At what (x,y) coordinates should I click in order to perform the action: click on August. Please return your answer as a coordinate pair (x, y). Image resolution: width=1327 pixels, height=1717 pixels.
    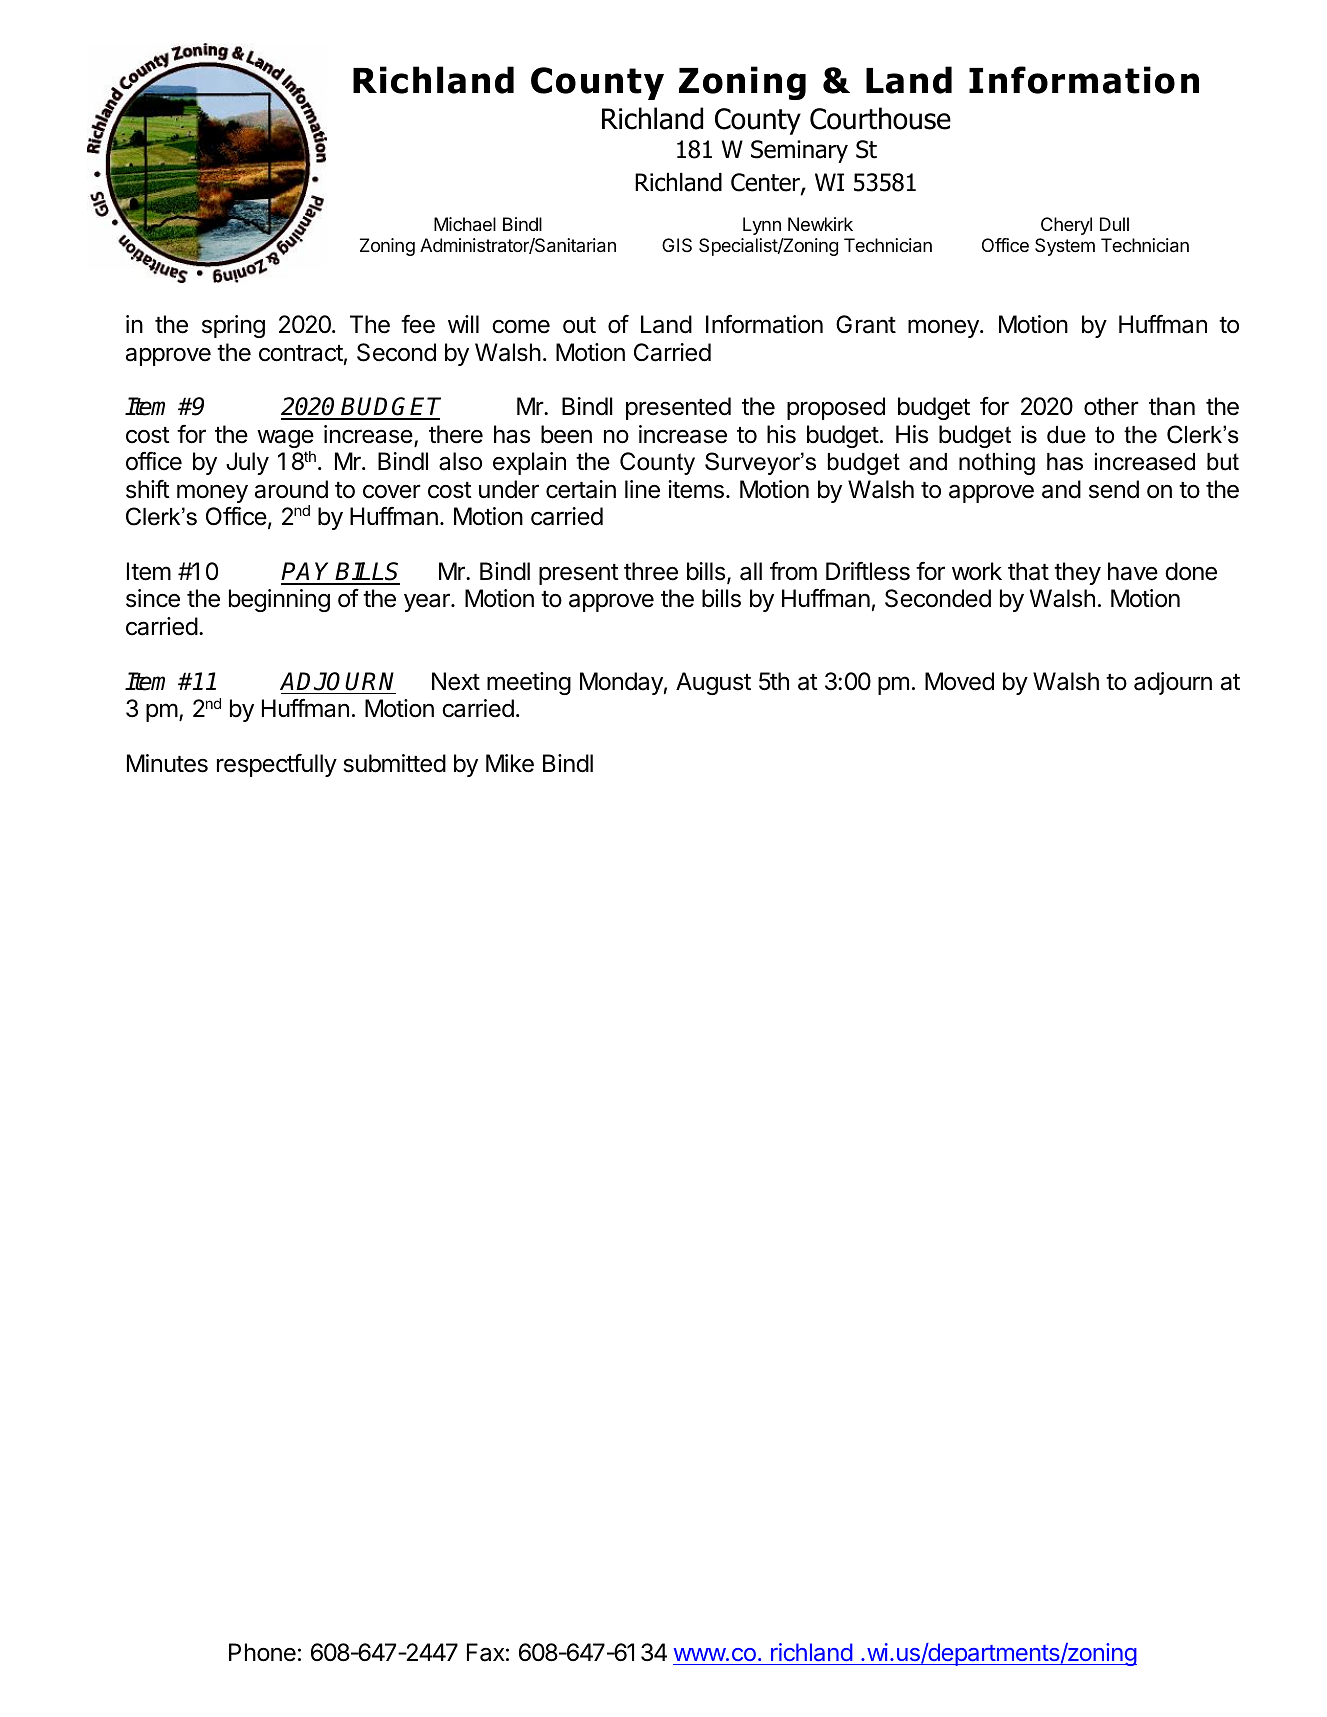
    Looking at the image, I should click on (713, 683).
